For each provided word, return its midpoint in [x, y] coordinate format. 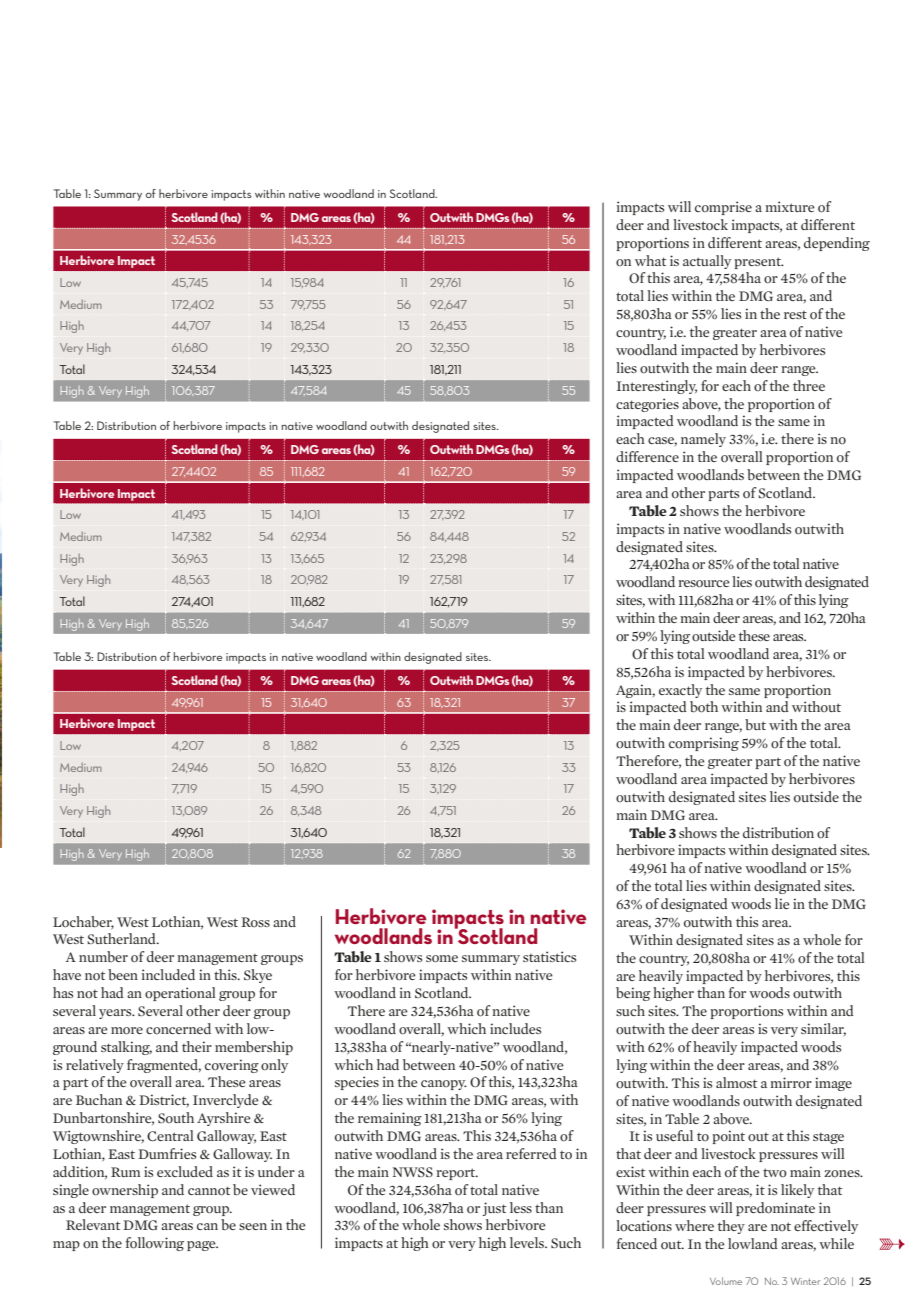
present [758, 263]
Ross [255, 922]
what [650, 260]
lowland [753, 1244]
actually [707, 262]
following [155, 1244]
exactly [680, 691]
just [494, 1209]
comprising [704, 744]
